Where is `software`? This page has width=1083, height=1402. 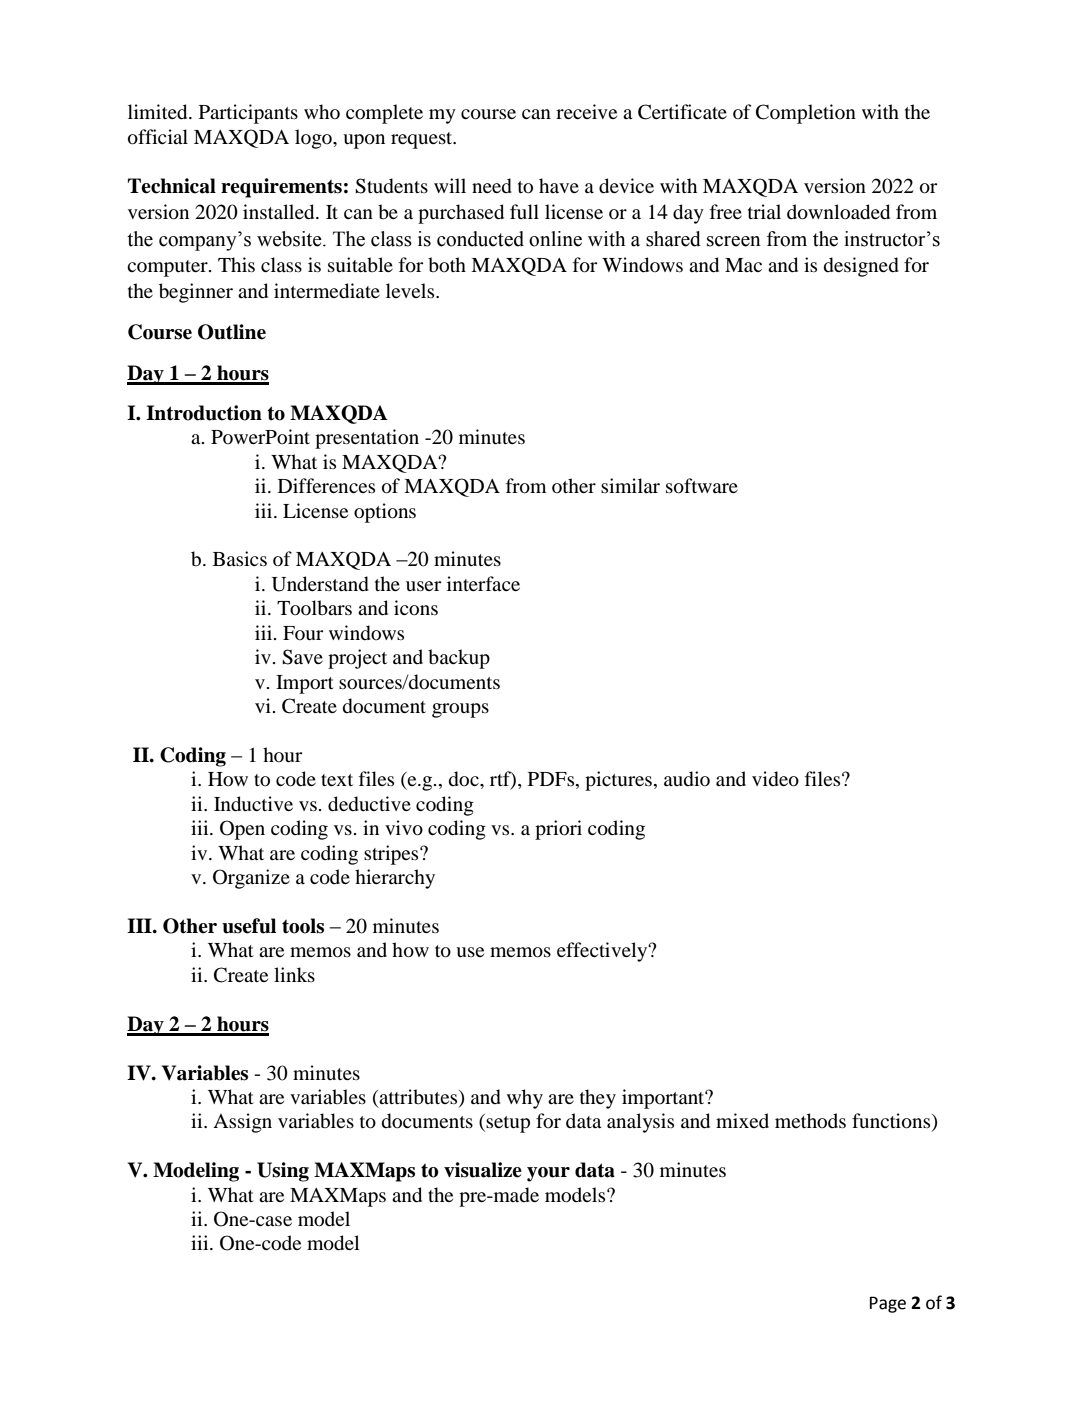
software is located at coordinates (702, 486).
